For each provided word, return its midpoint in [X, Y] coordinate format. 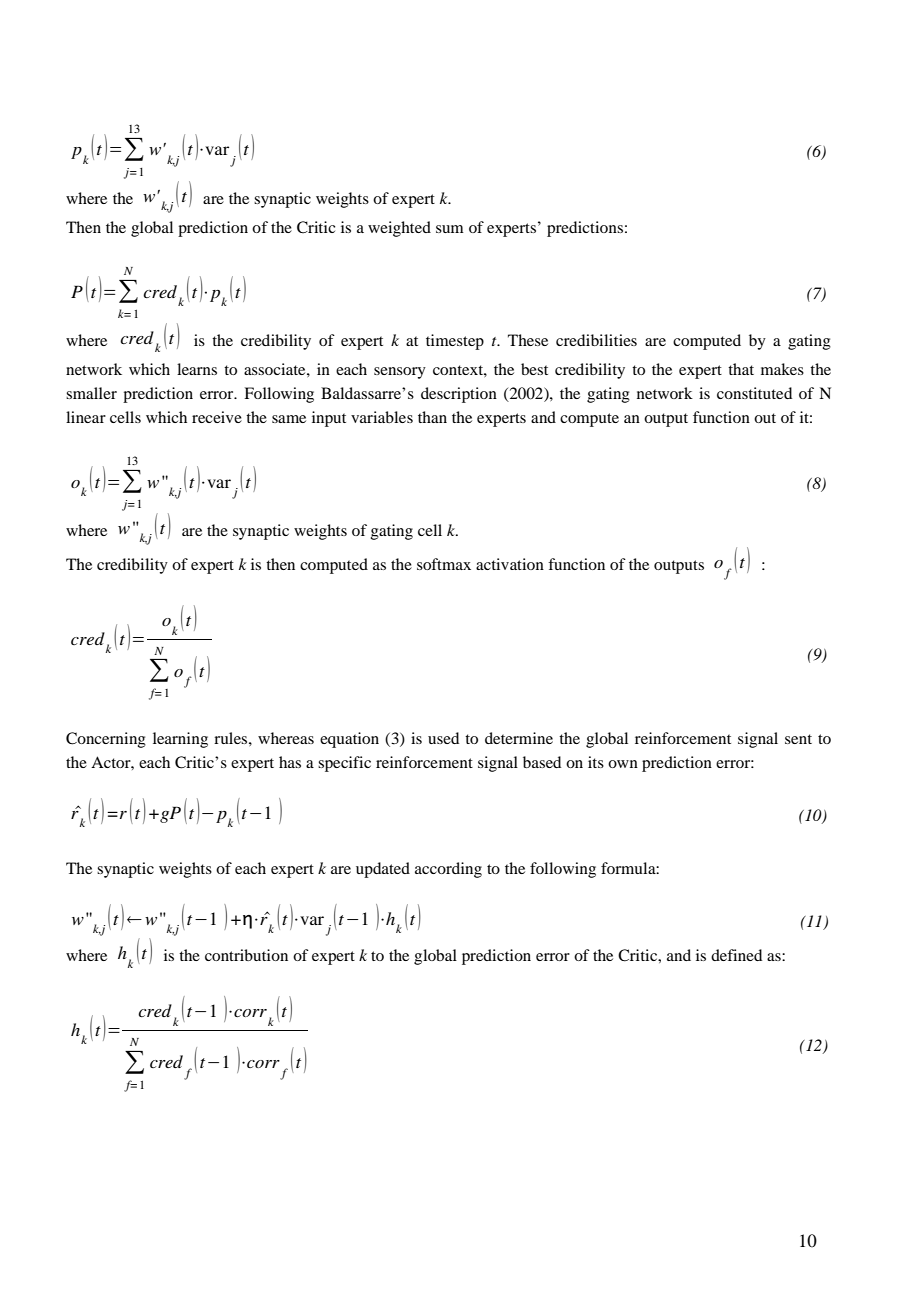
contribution [246, 955]
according [448, 870]
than [432, 417]
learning [180, 740]
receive [217, 417]
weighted [399, 229]
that [741, 369]
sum [450, 229]
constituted [754, 393]
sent [798, 739]
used [443, 738]
